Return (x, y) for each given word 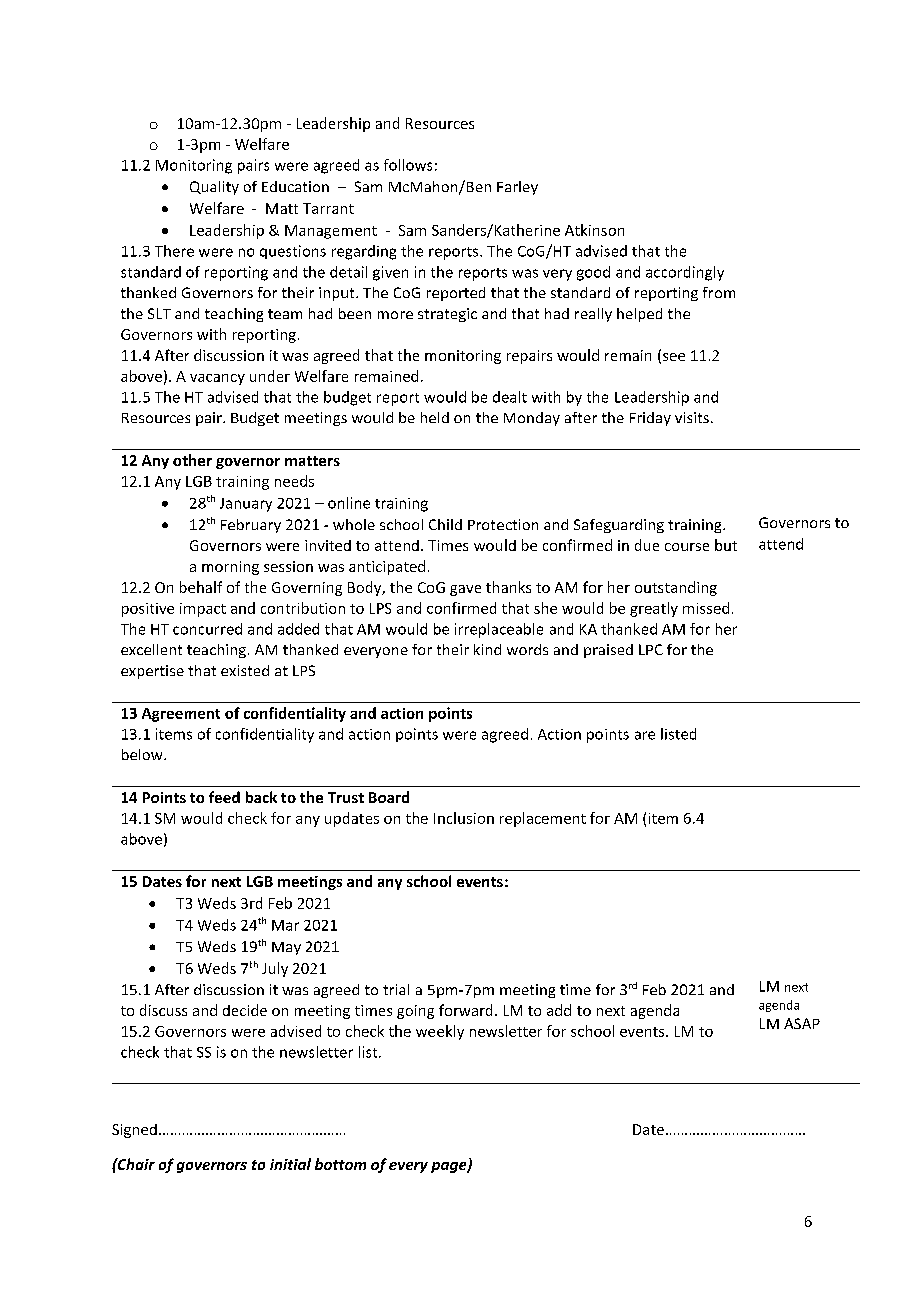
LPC (651, 649)
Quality (214, 188)
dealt (510, 397)
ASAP (802, 1023)
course (687, 547)
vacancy (217, 379)
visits (692, 417)
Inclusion (464, 818)
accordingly (685, 273)
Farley (517, 188)
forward (465, 1010)
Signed (134, 1131)
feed (224, 797)
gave (465, 590)
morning (230, 568)
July (275, 969)
